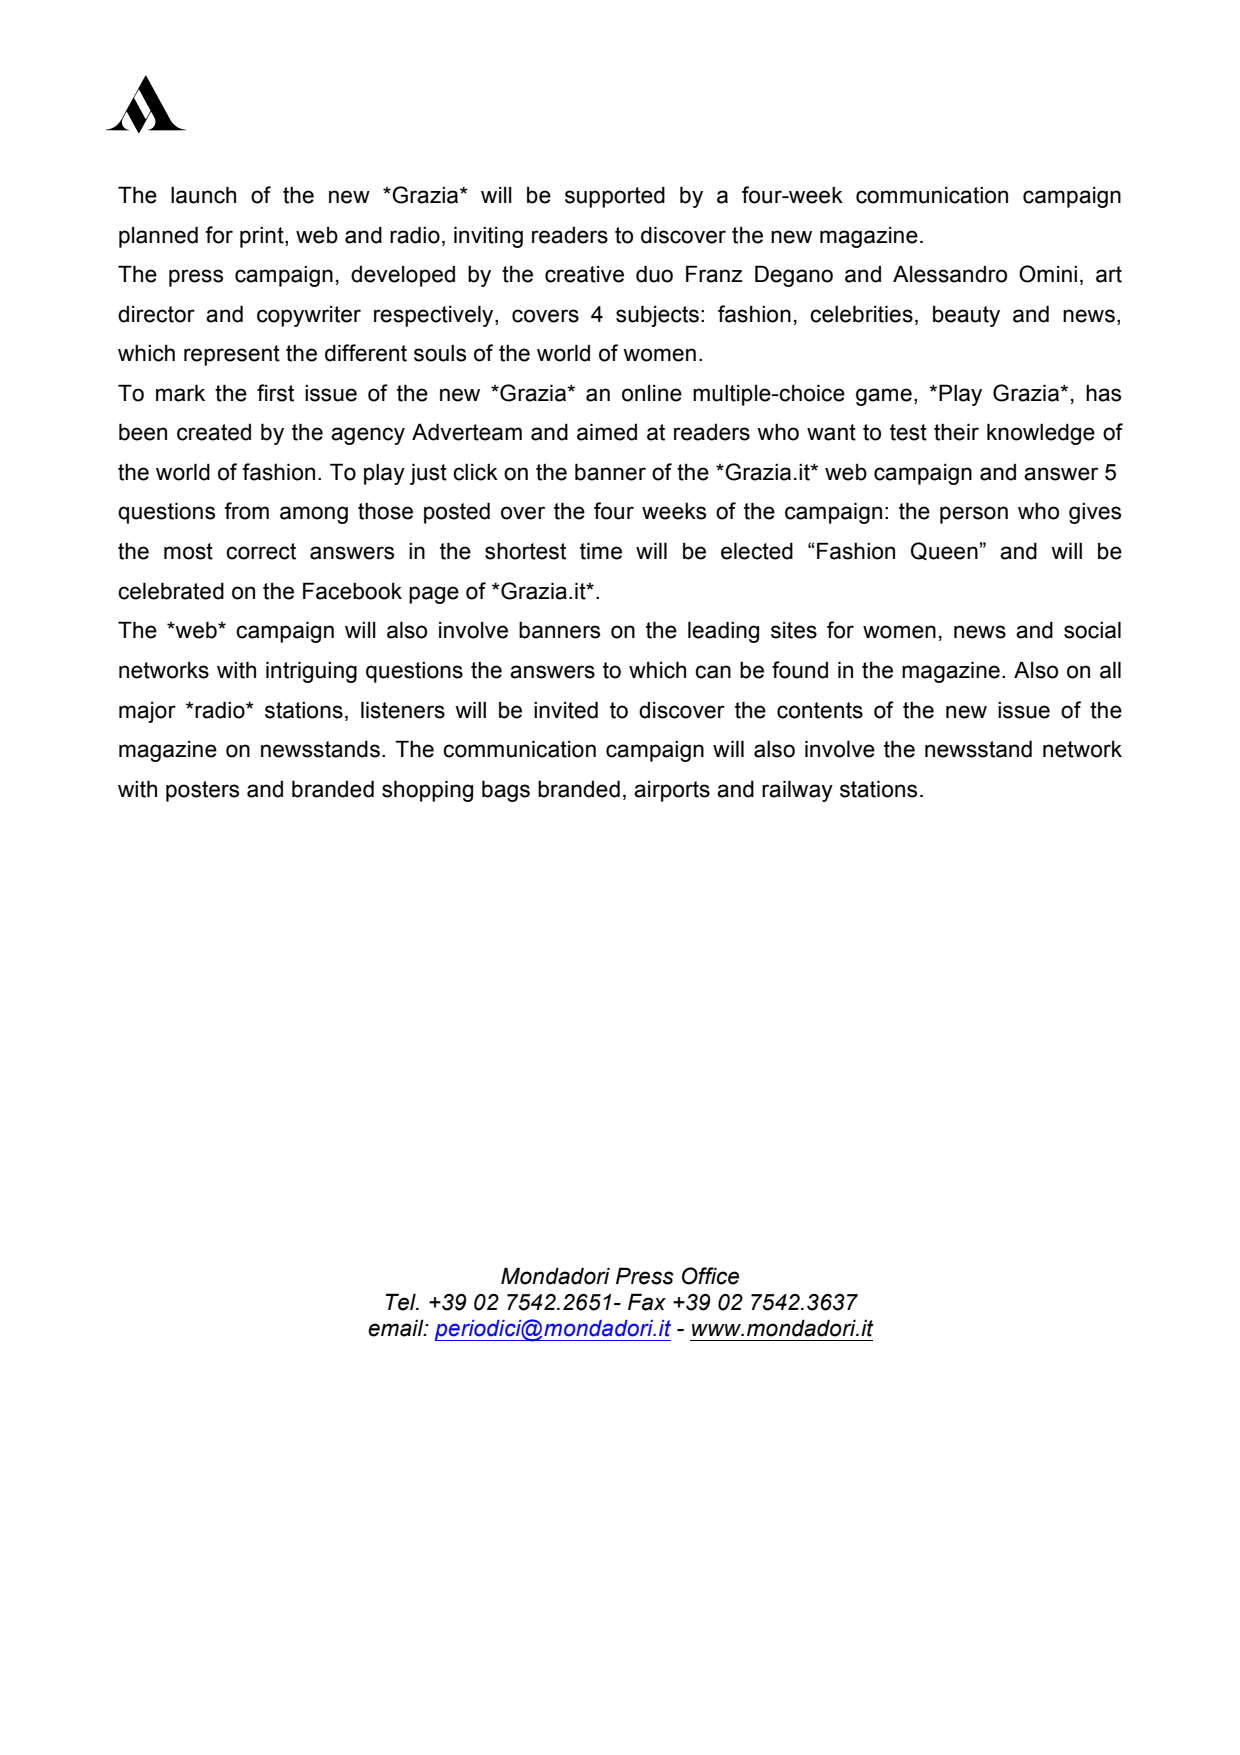 The height and width of the screenshot is (1755, 1240). I want to click on supported, so click(615, 197).
